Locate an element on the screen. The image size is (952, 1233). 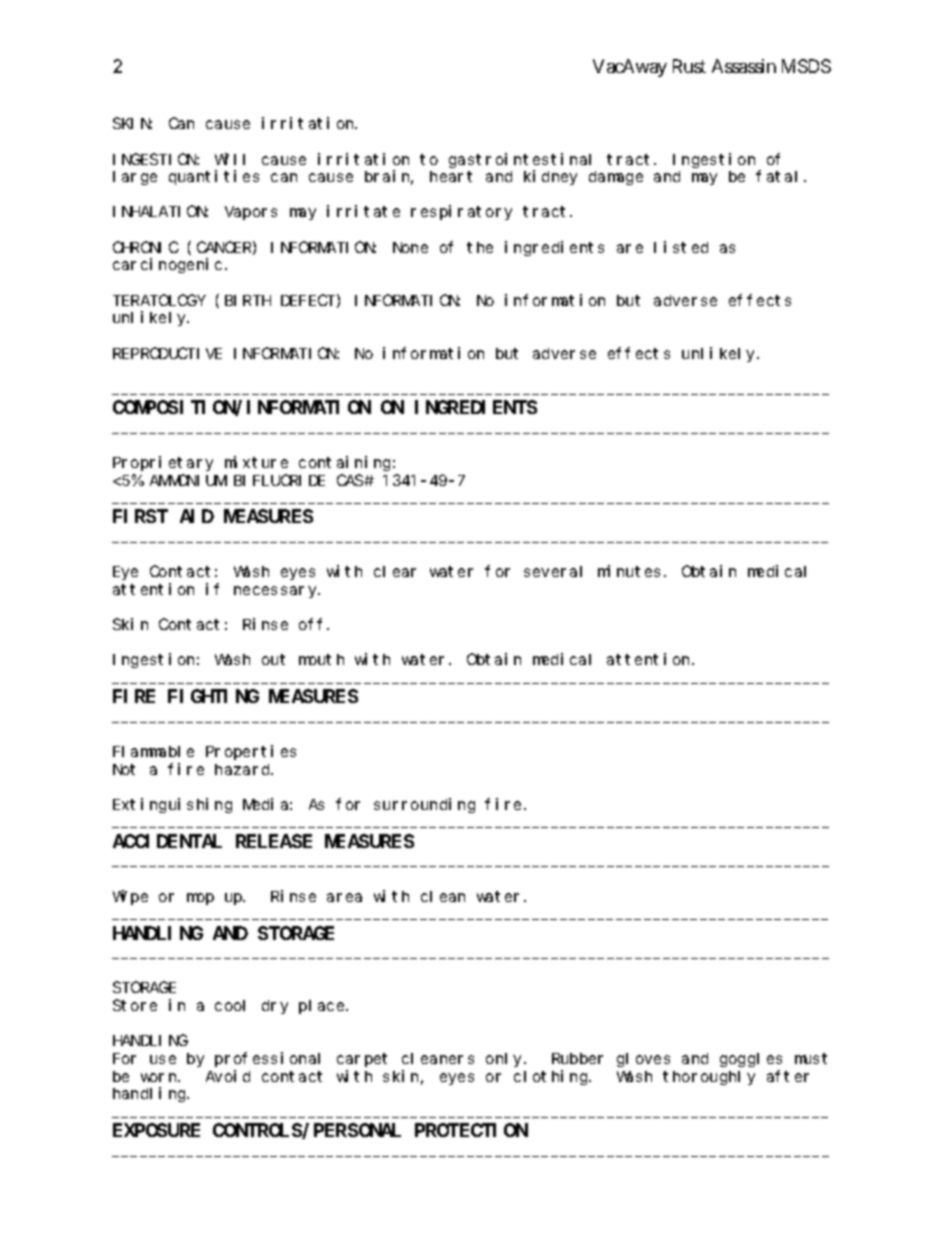
AID is located at coordinates (197, 517).
